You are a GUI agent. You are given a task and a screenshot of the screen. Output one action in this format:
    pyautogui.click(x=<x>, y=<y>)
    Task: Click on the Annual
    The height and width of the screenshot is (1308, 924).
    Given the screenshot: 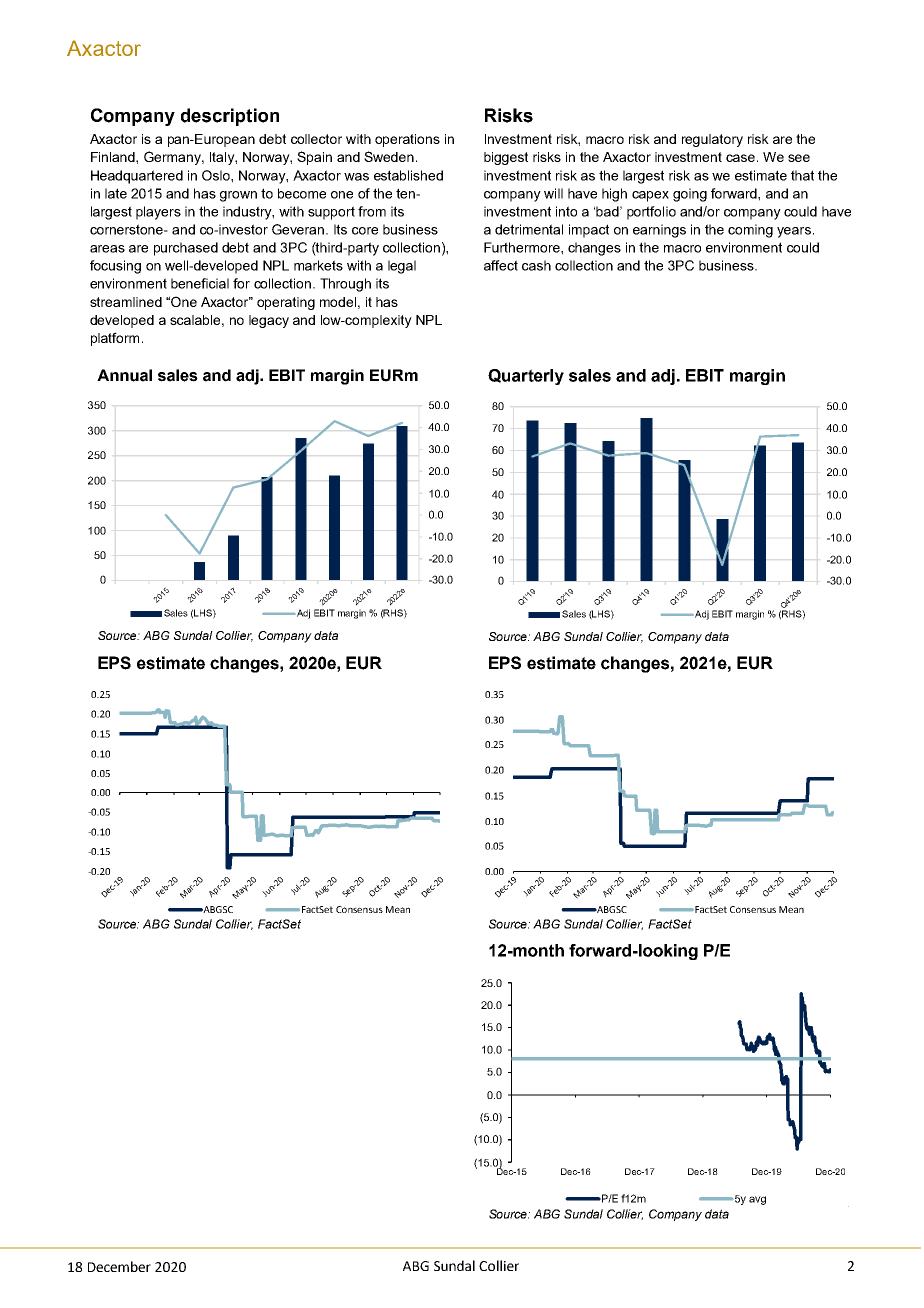 What is the action you would take?
    pyautogui.click(x=124, y=375)
